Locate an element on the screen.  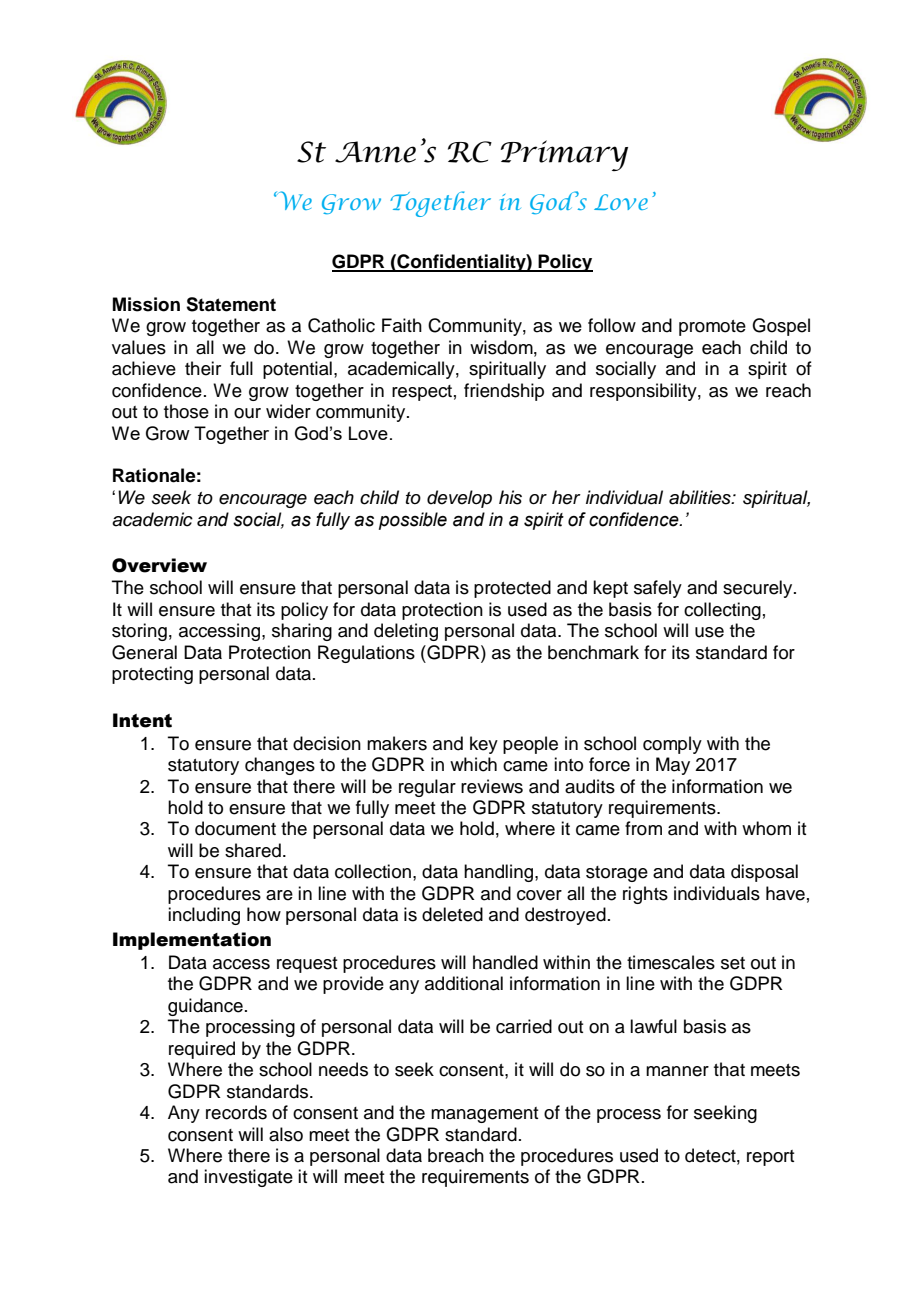
Overview is located at coordinates (159, 565).
